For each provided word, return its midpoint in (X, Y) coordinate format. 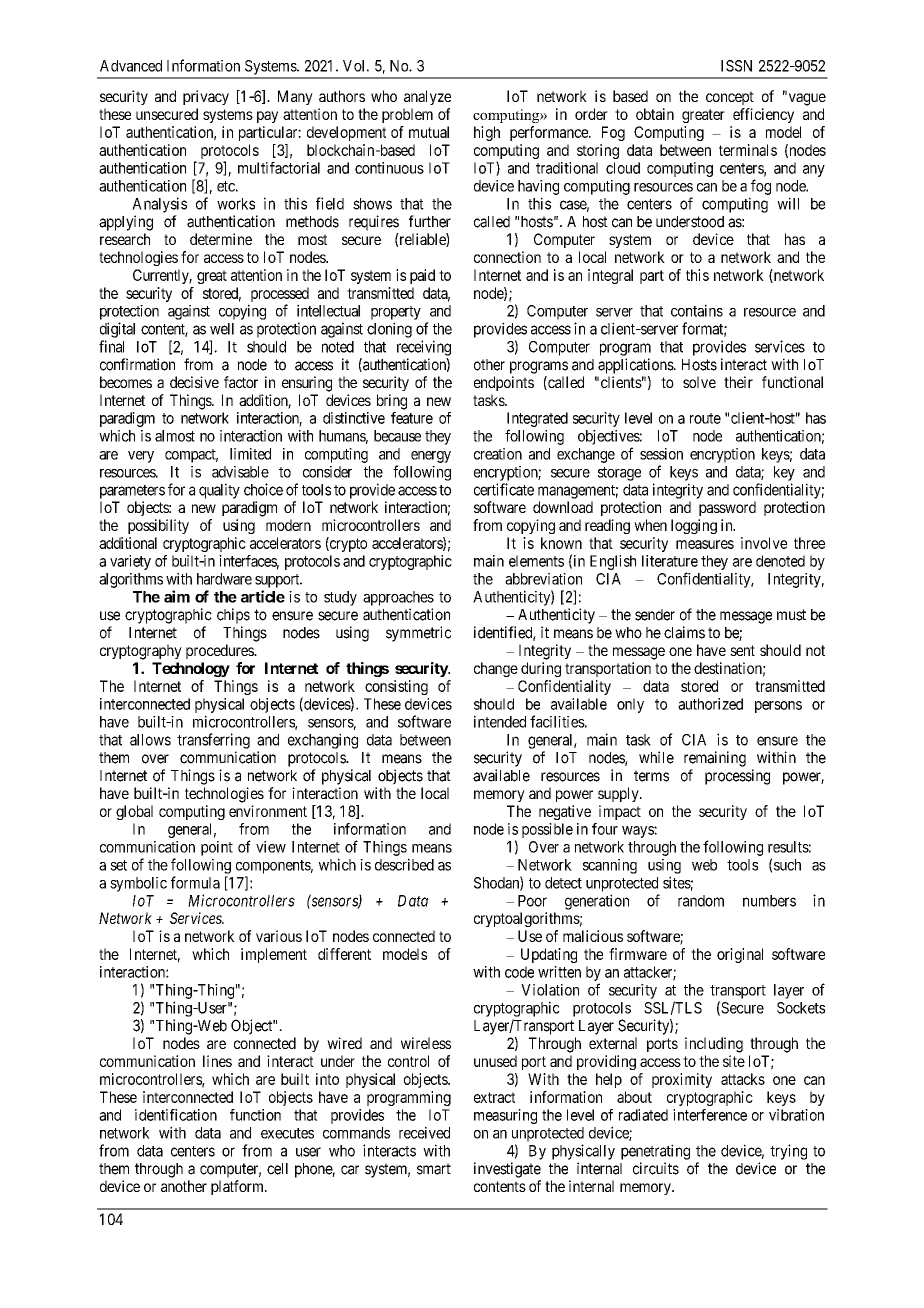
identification (176, 1115)
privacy (206, 97)
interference (710, 1115)
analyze (427, 97)
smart (434, 1169)
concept (730, 98)
